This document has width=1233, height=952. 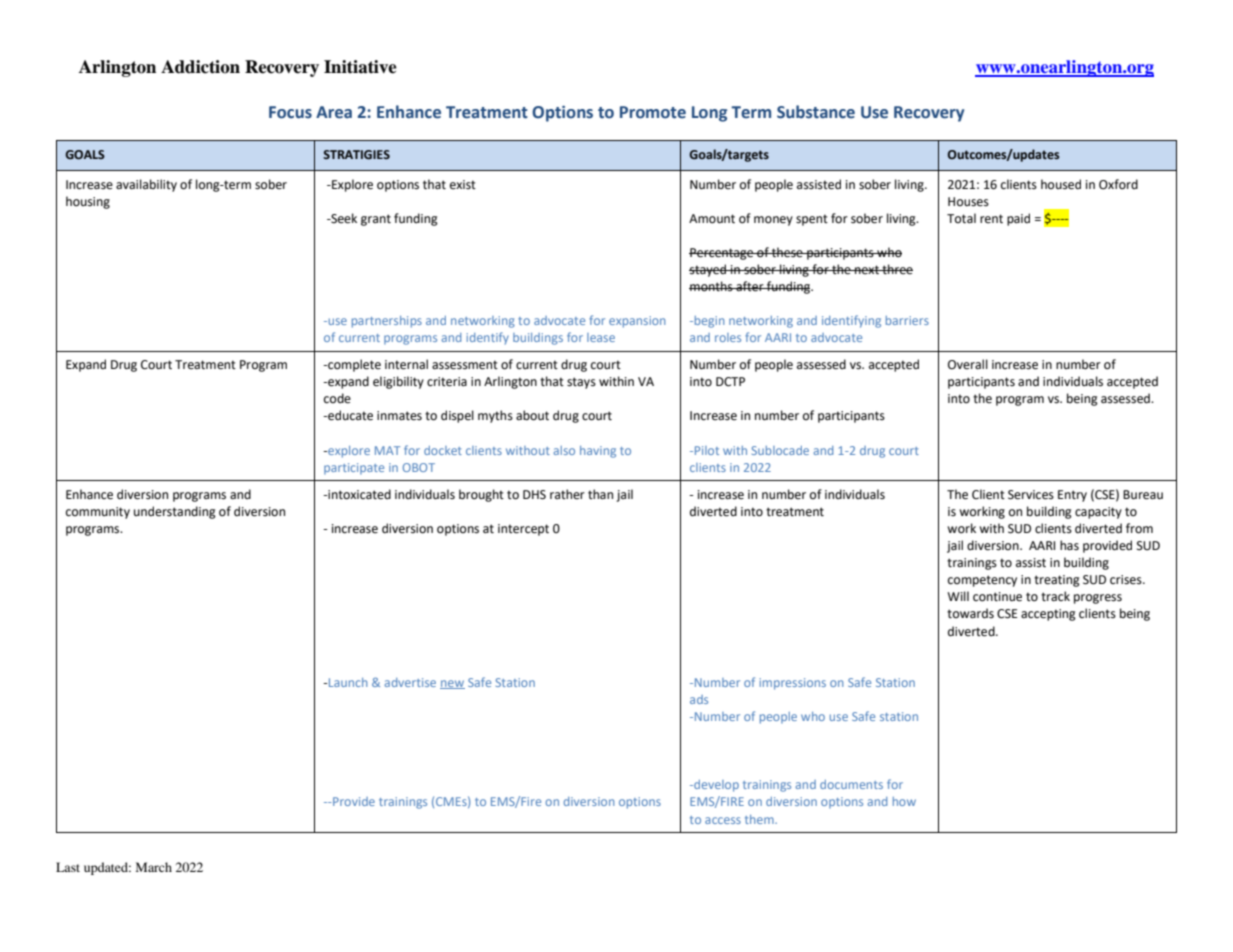 What do you see at coordinates (200, 67) in the document?
I see `Addiction` at bounding box center [200, 67].
